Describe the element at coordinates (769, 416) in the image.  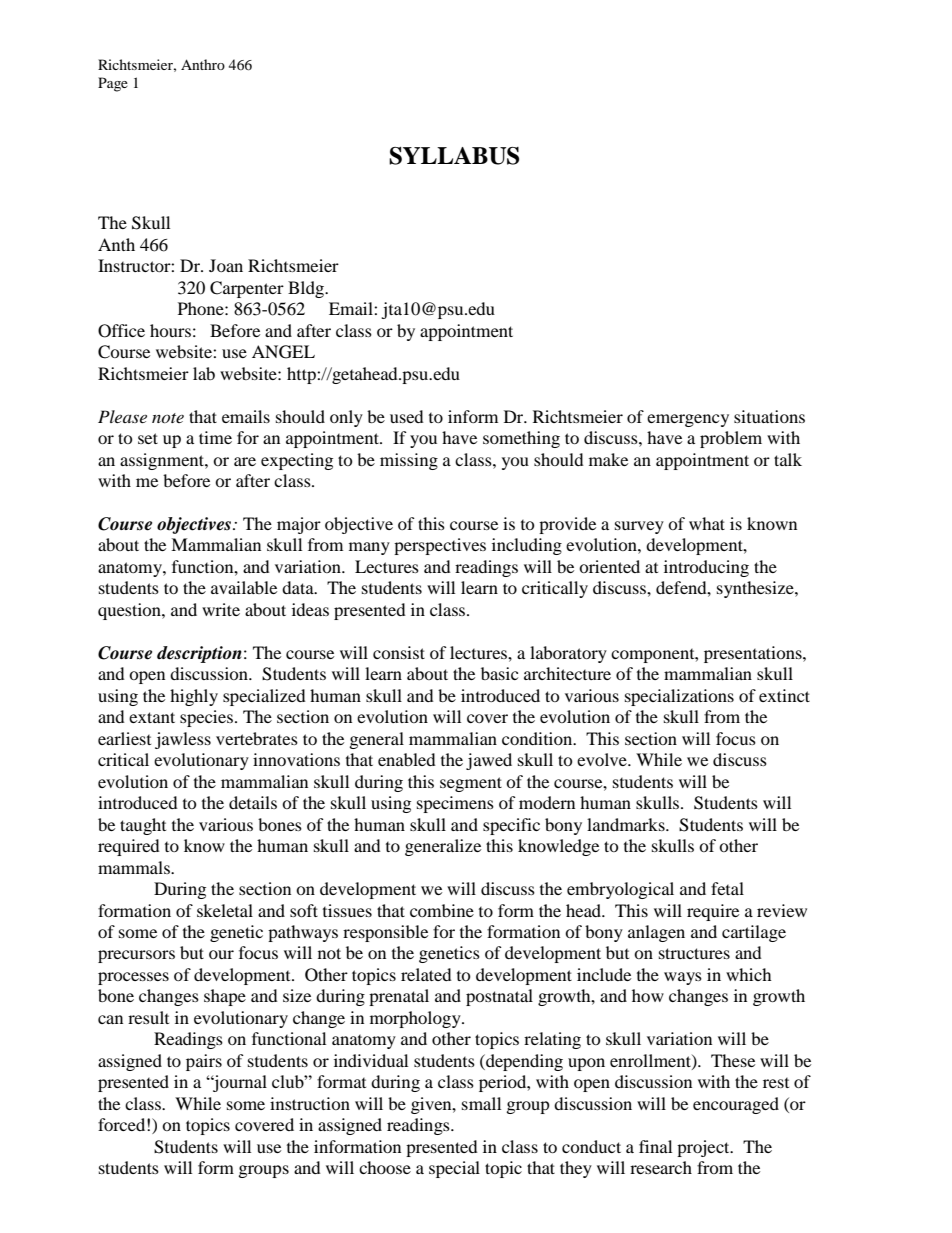
I see `situations` at that location.
